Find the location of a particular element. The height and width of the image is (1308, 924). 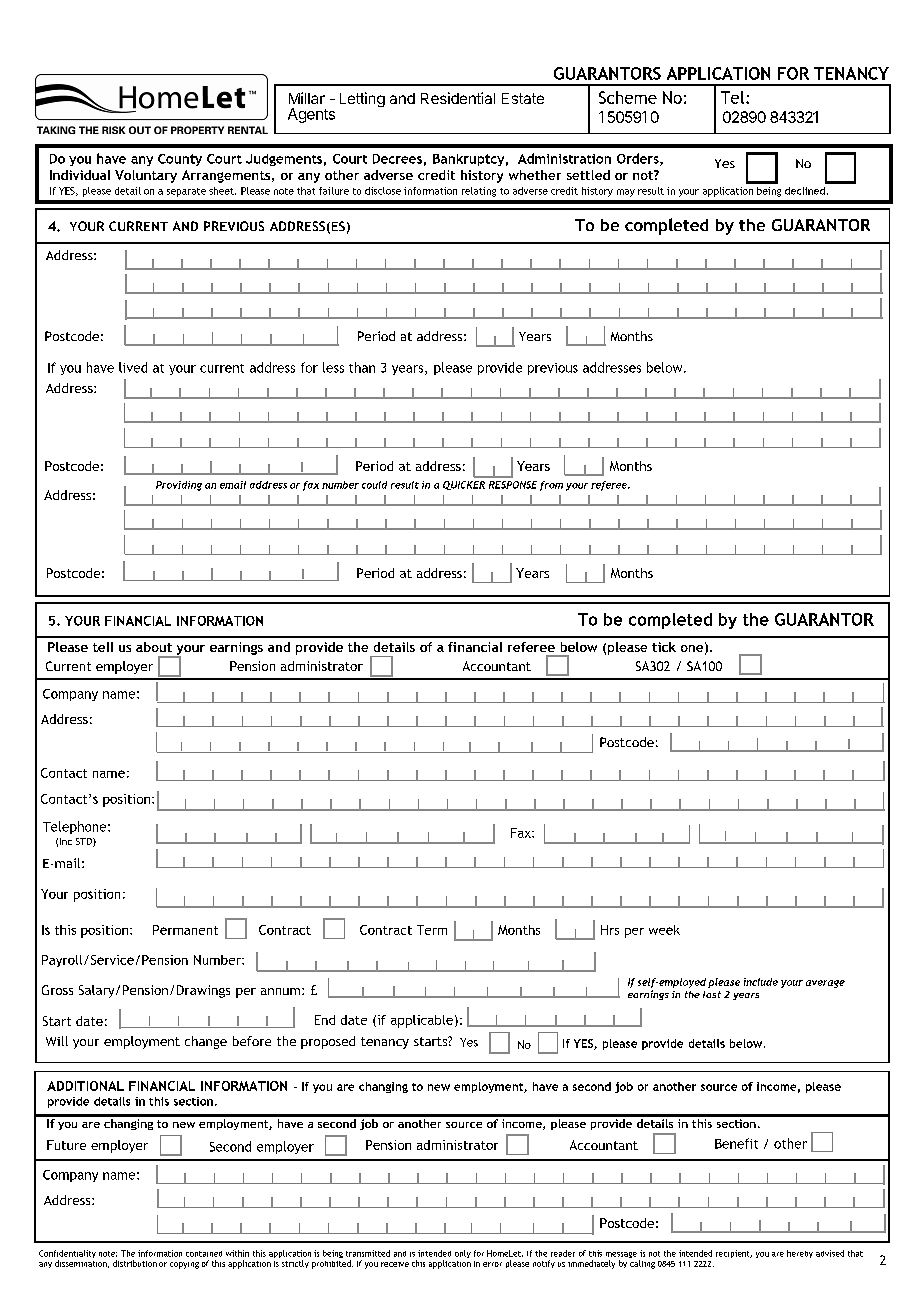

declined is located at coordinates (805, 191).
